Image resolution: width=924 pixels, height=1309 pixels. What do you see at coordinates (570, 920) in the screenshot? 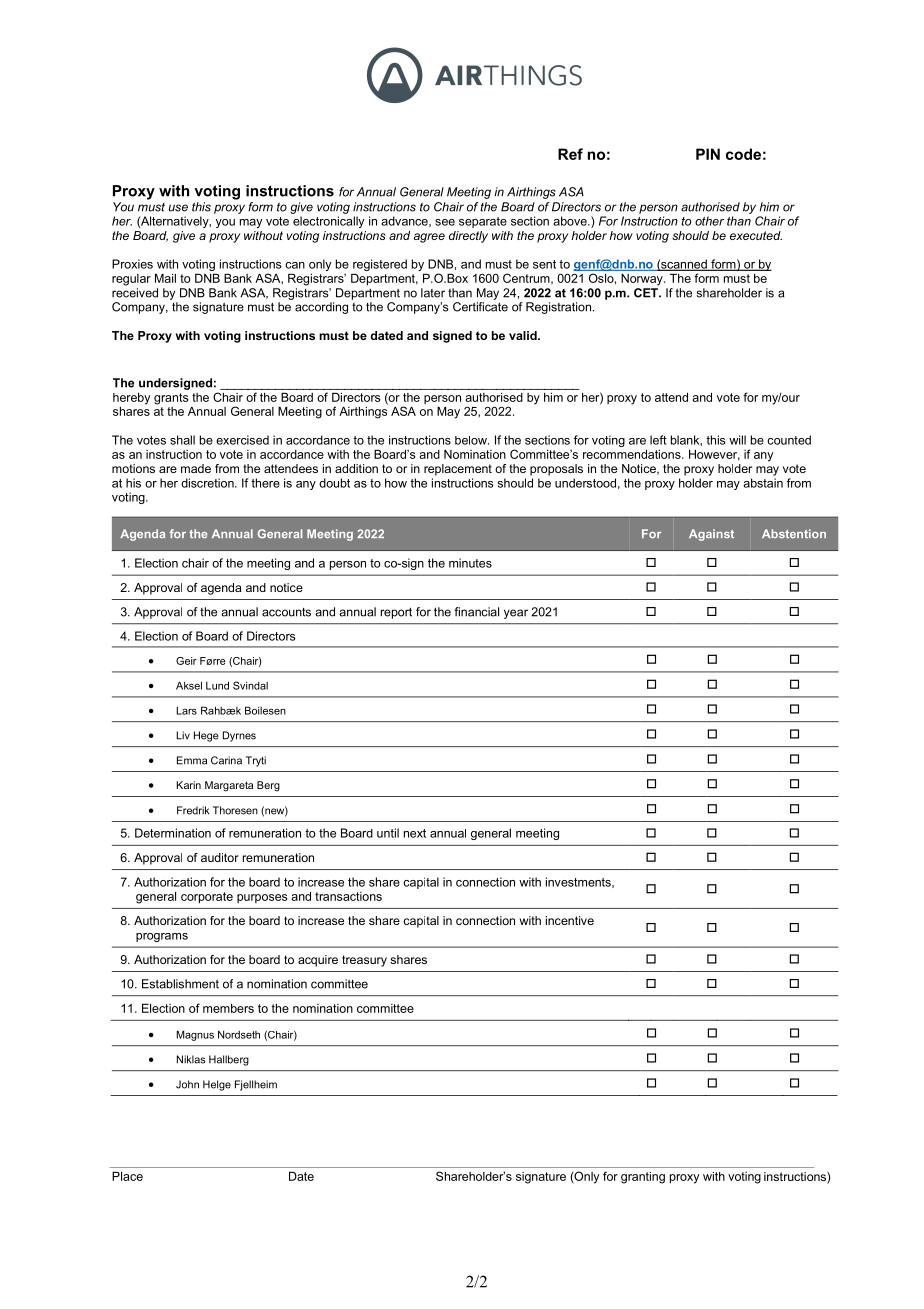
I see `incentive` at bounding box center [570, 920].
